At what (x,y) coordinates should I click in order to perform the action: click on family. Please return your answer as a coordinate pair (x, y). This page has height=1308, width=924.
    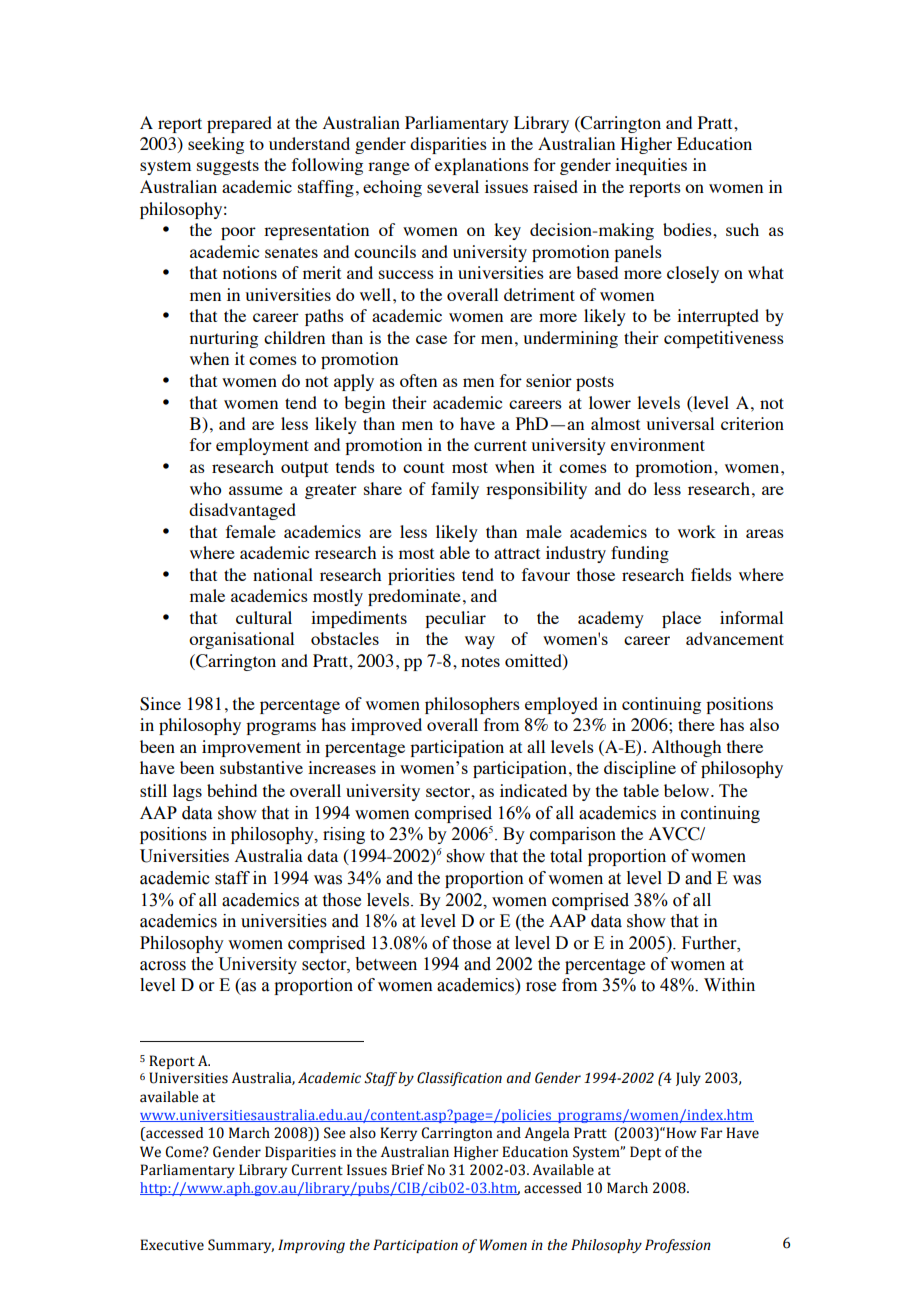
    Looking at the image, I should click on (455, 490).
